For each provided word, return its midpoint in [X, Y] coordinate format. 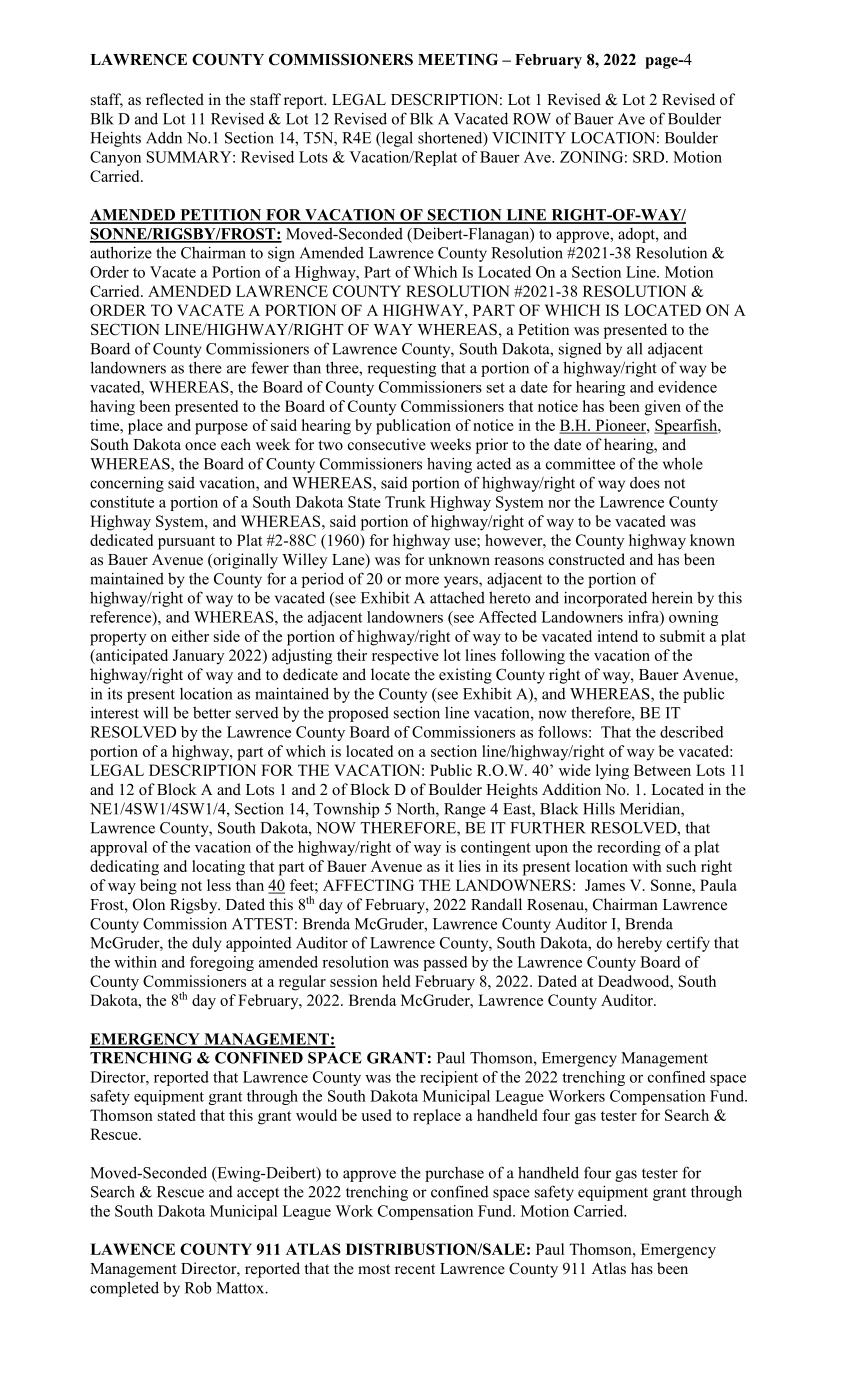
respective [405, 657]
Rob [198, 1287]
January [198, 657]
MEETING [458, 59]
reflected [175, 99]
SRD [650, 157]
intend [617, 636]
